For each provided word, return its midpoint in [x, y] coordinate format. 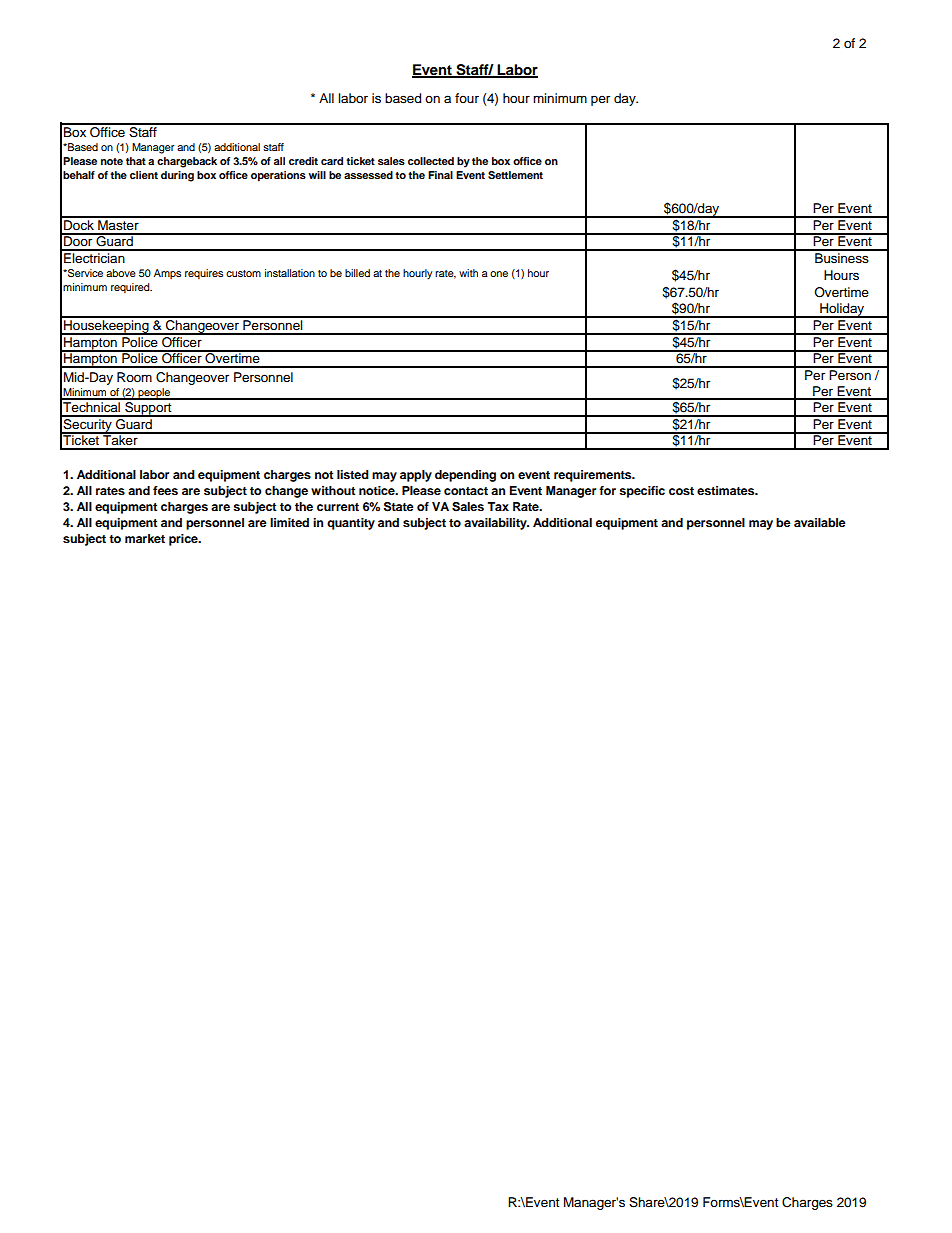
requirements [594, 476]
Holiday [842, 310]
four [467, 98]
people [154, 394]
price [184, 540]
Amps [167, 274]
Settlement [515, 175]
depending [465, 476]
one [499, 274]
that [136, 161]
